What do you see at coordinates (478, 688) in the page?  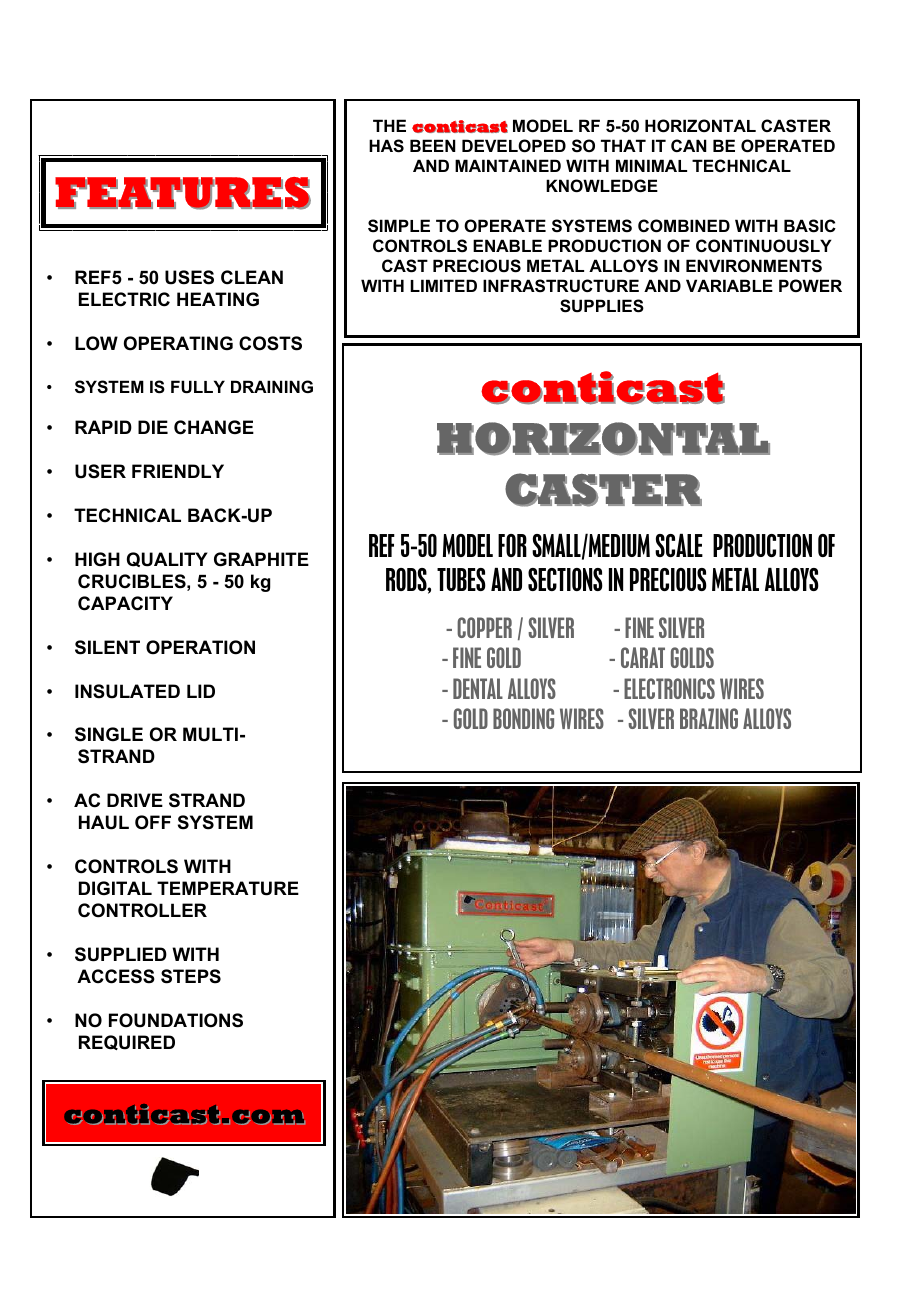 I see `DENTAL` at bounding box center [478, 688].
